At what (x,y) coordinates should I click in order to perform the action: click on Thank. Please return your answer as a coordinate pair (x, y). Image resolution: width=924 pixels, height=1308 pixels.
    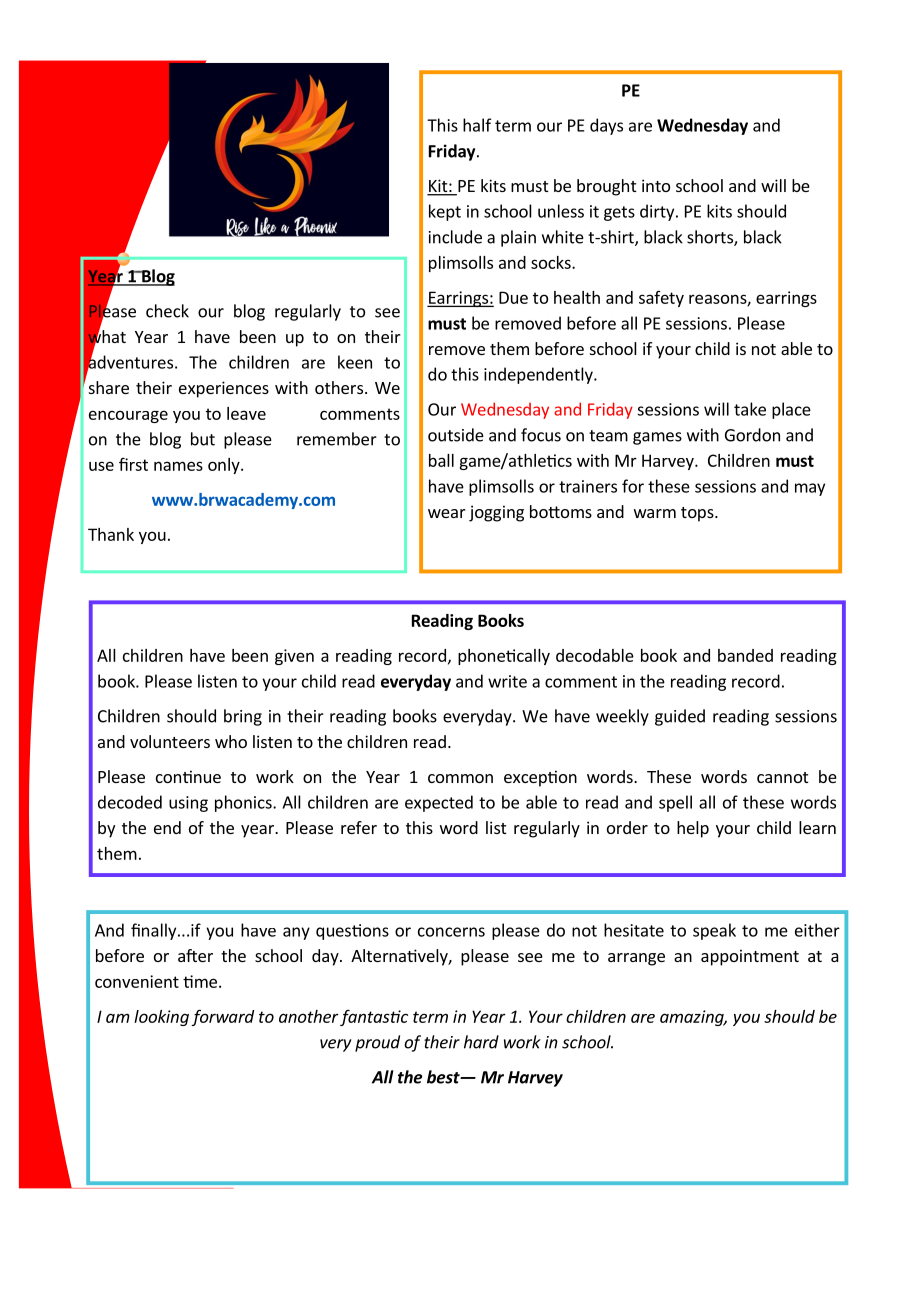
    Looking at the image, I should click on (111, 534).
